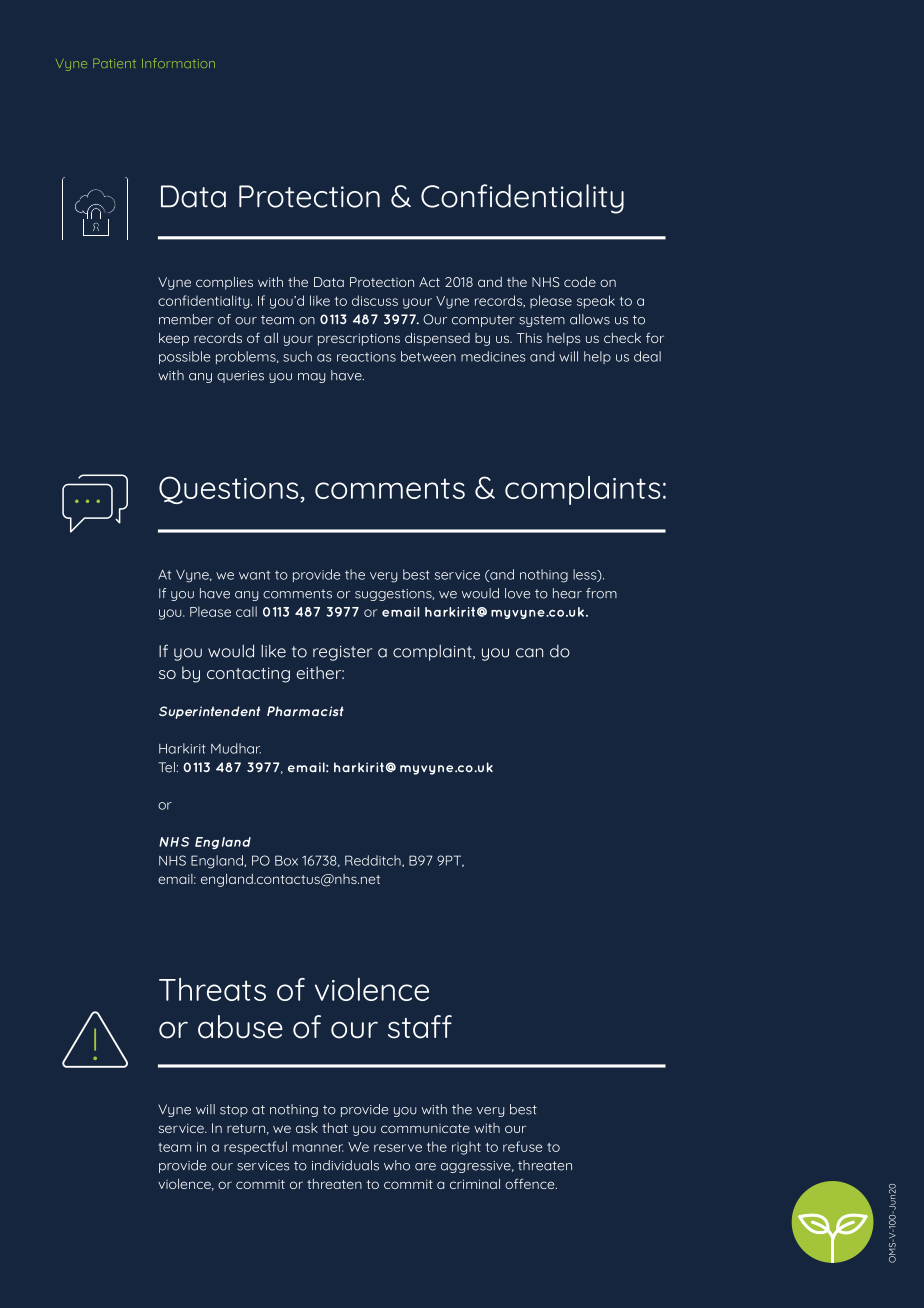  What do you see at coordinates (230, 490) in the screenshot?
I see `Questions` at bounding box center [230, 490].
